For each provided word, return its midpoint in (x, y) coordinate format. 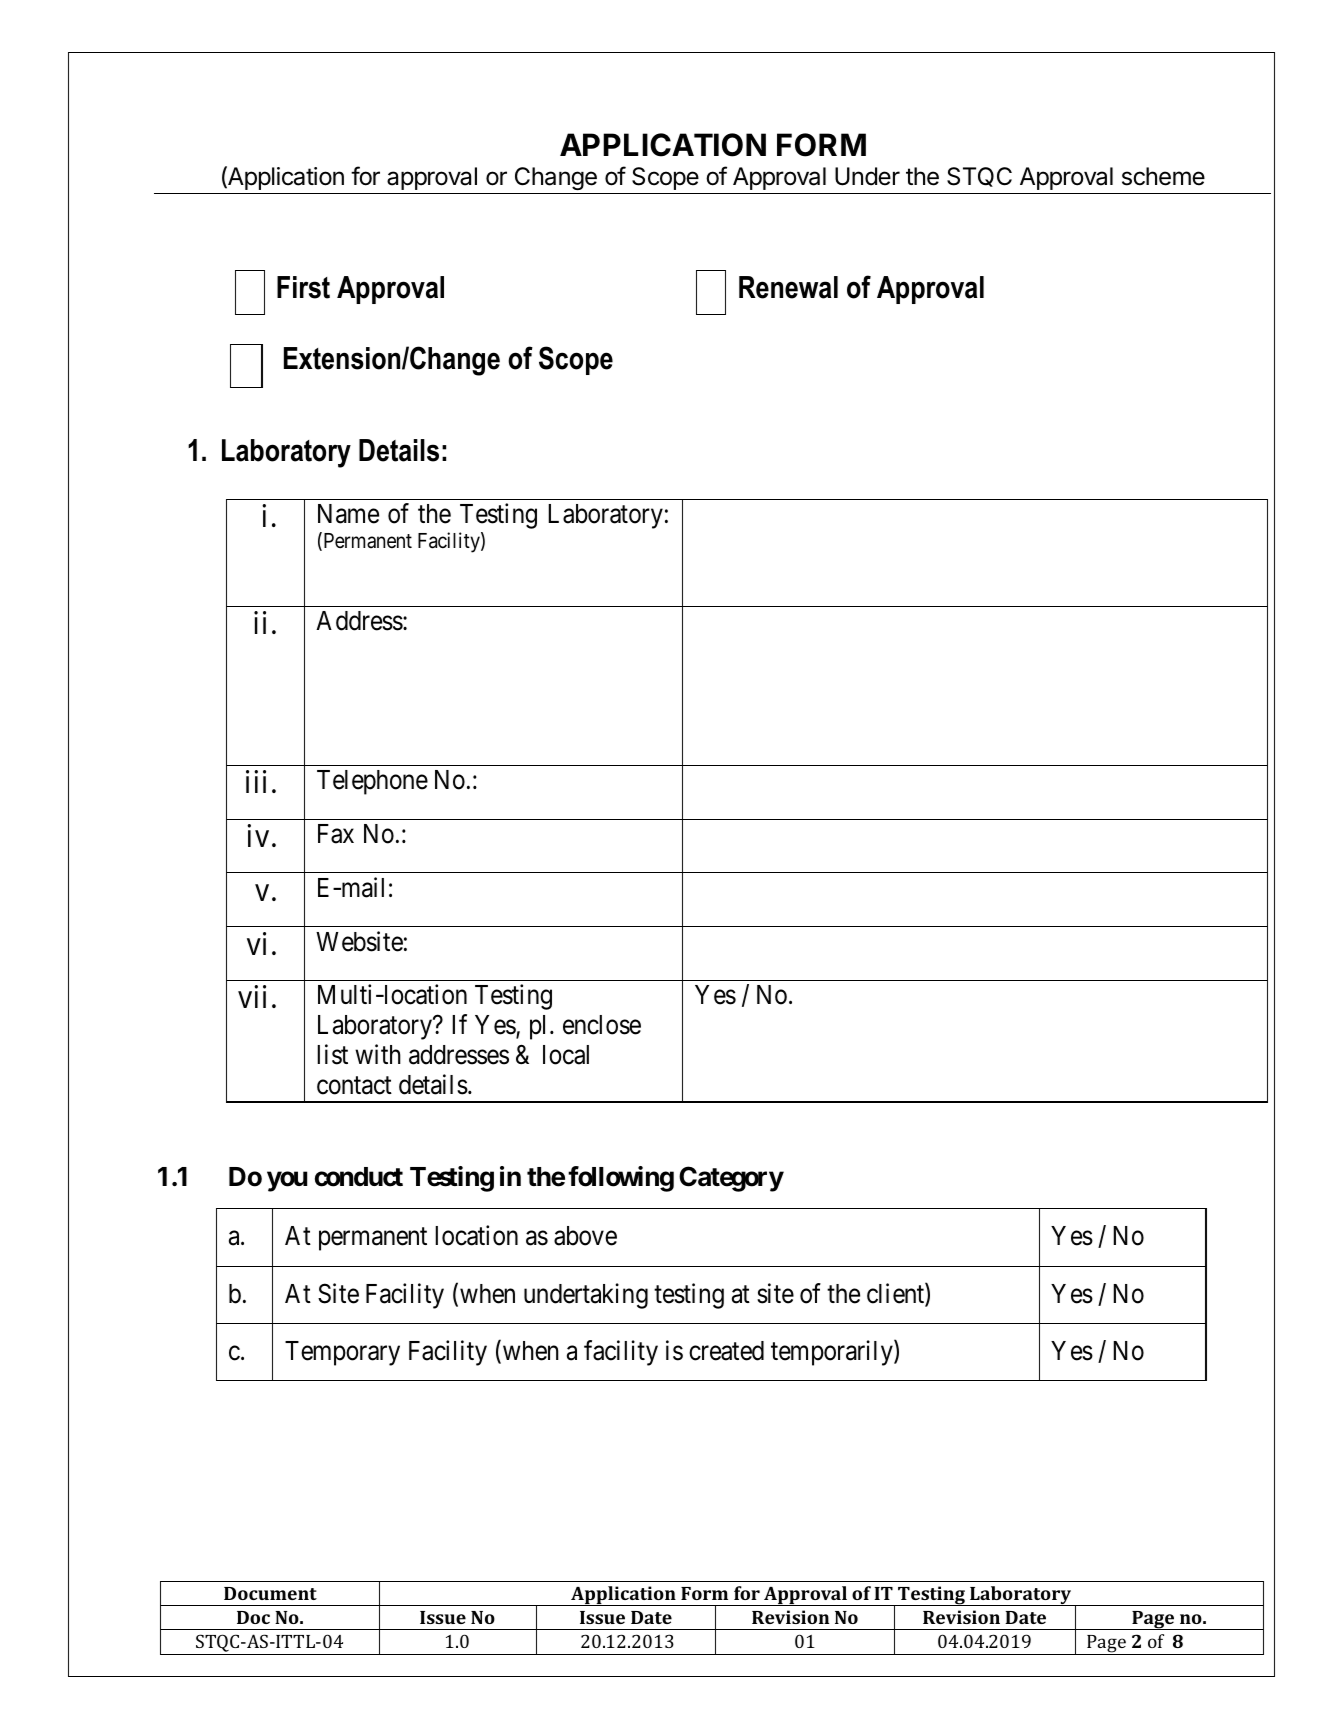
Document (270, 1593)
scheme (1163, 176)
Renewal (788, 287)
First (303, 287)
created (726, 1351)
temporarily (833, 1353)
